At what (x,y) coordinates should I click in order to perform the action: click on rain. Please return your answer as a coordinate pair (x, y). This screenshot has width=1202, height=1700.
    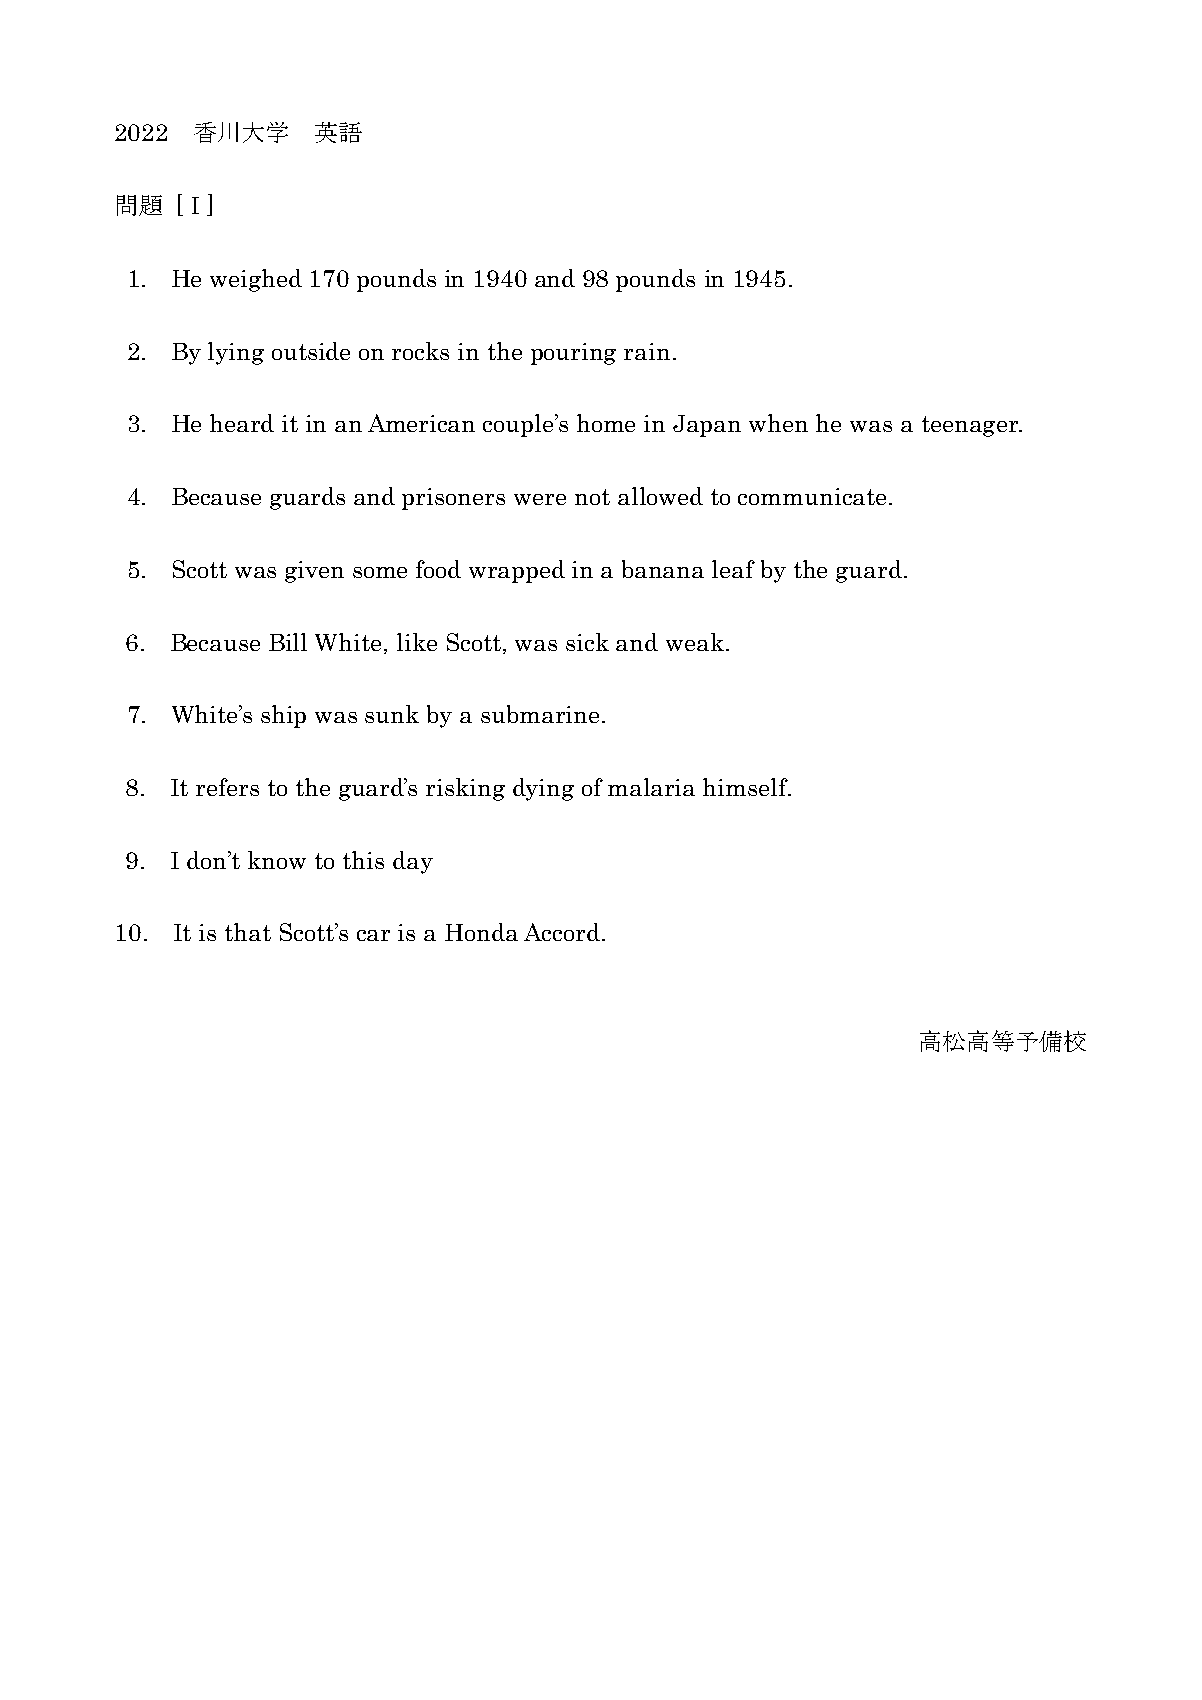
    Looking at the image, I should click on (647, 351).
